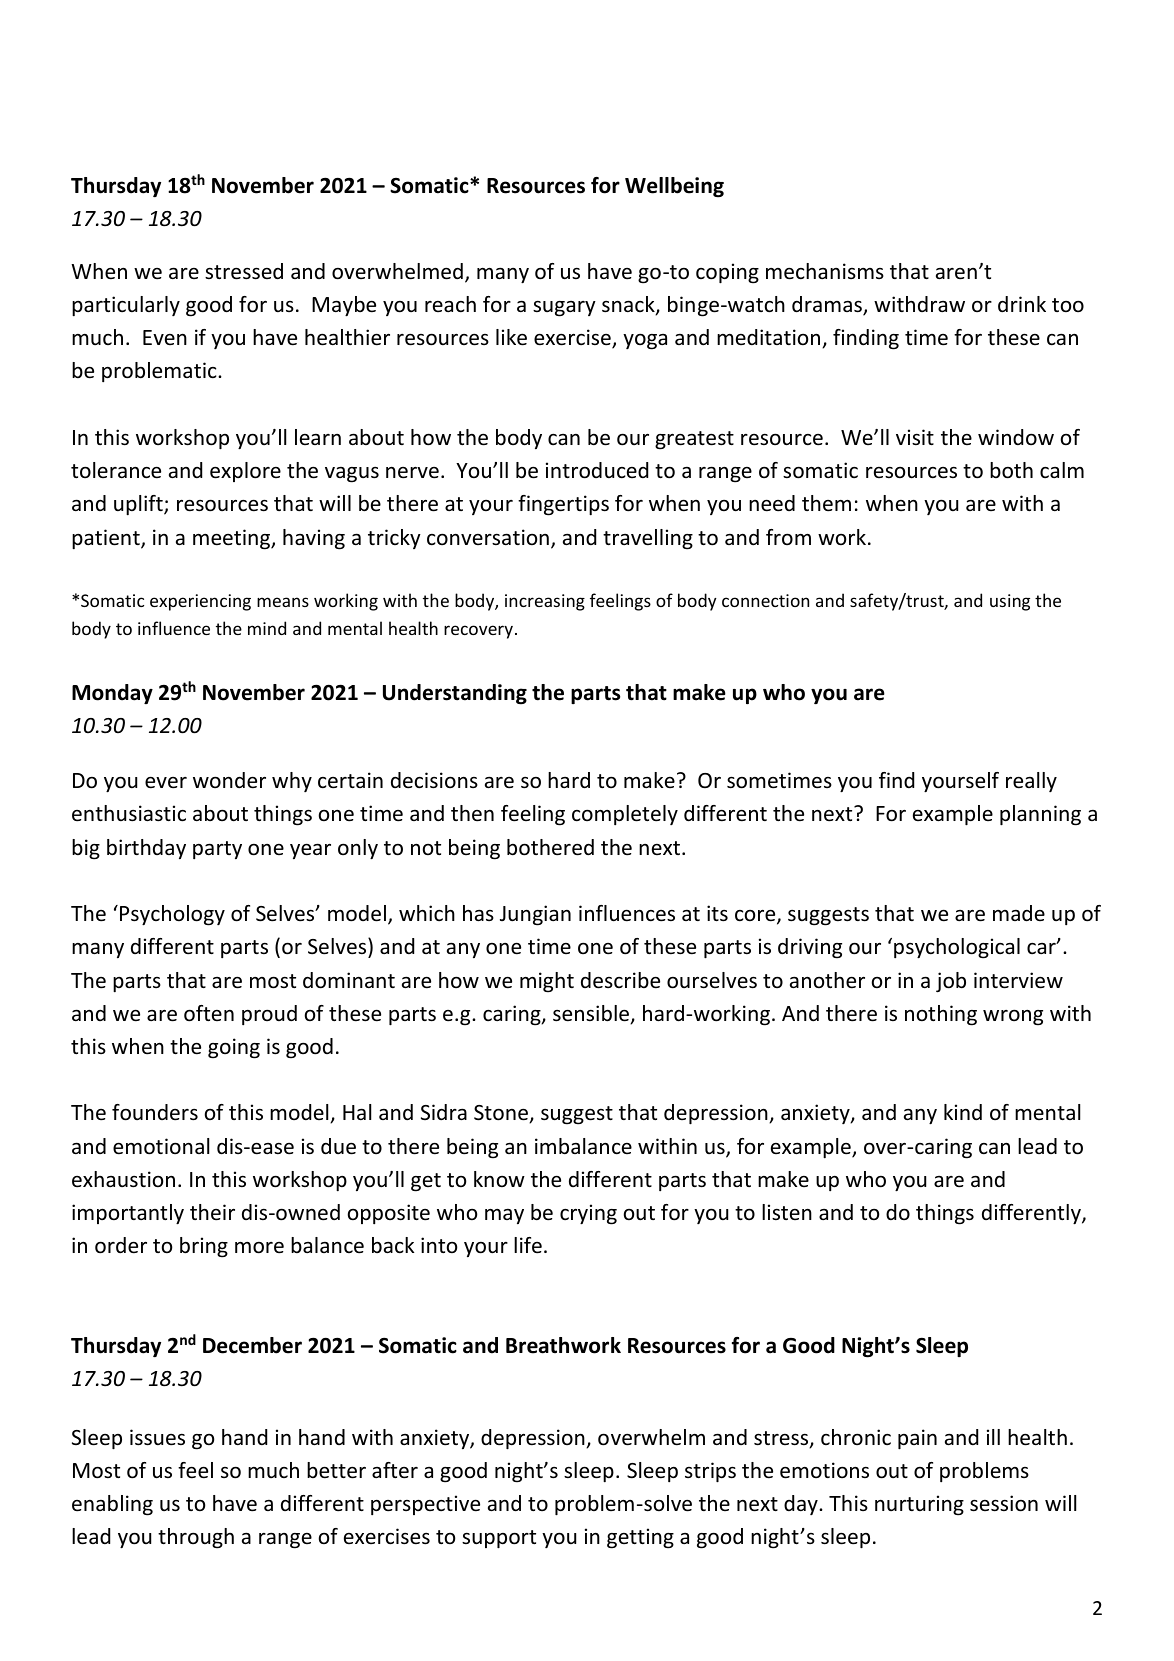 This screenshot has width=1174, height=1661. I want to click on Stone, so click(502, 1114).
